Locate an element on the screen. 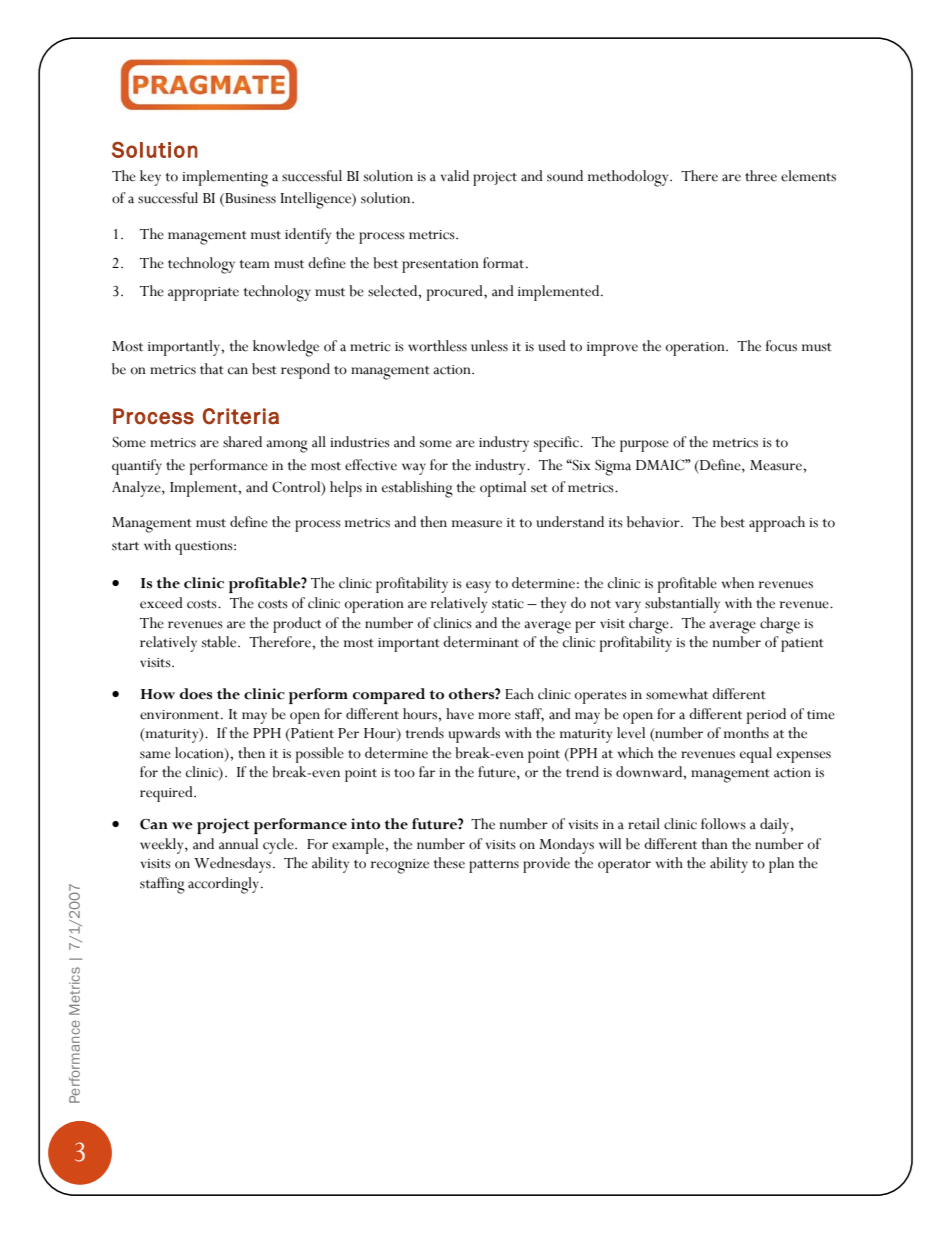 This screenshot has width=952, height=1233. patterns is located at coordinates (494, 866).
